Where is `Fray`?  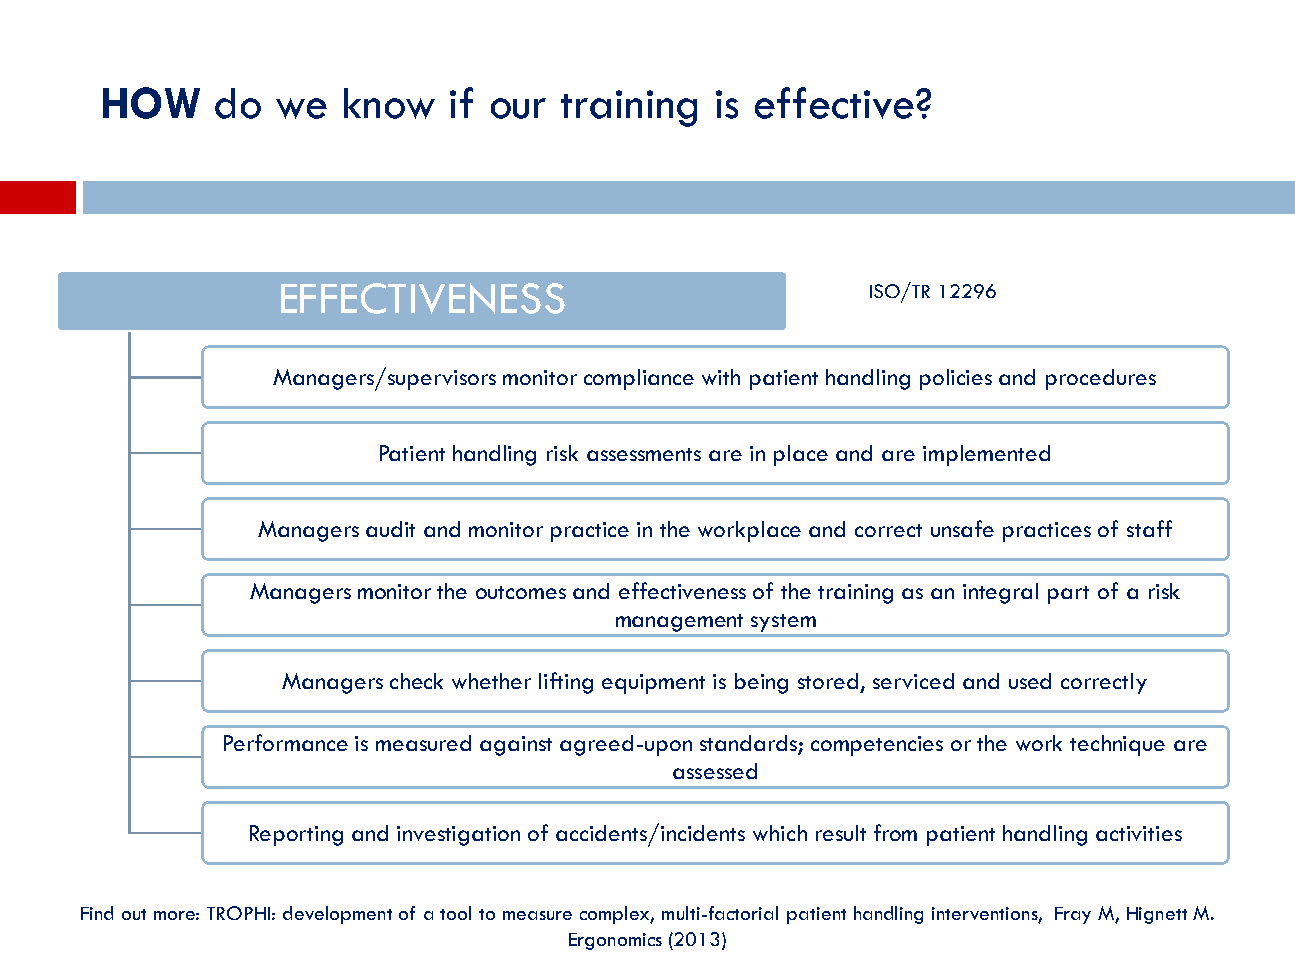 Fray is located at coordinates (1073, 915).
